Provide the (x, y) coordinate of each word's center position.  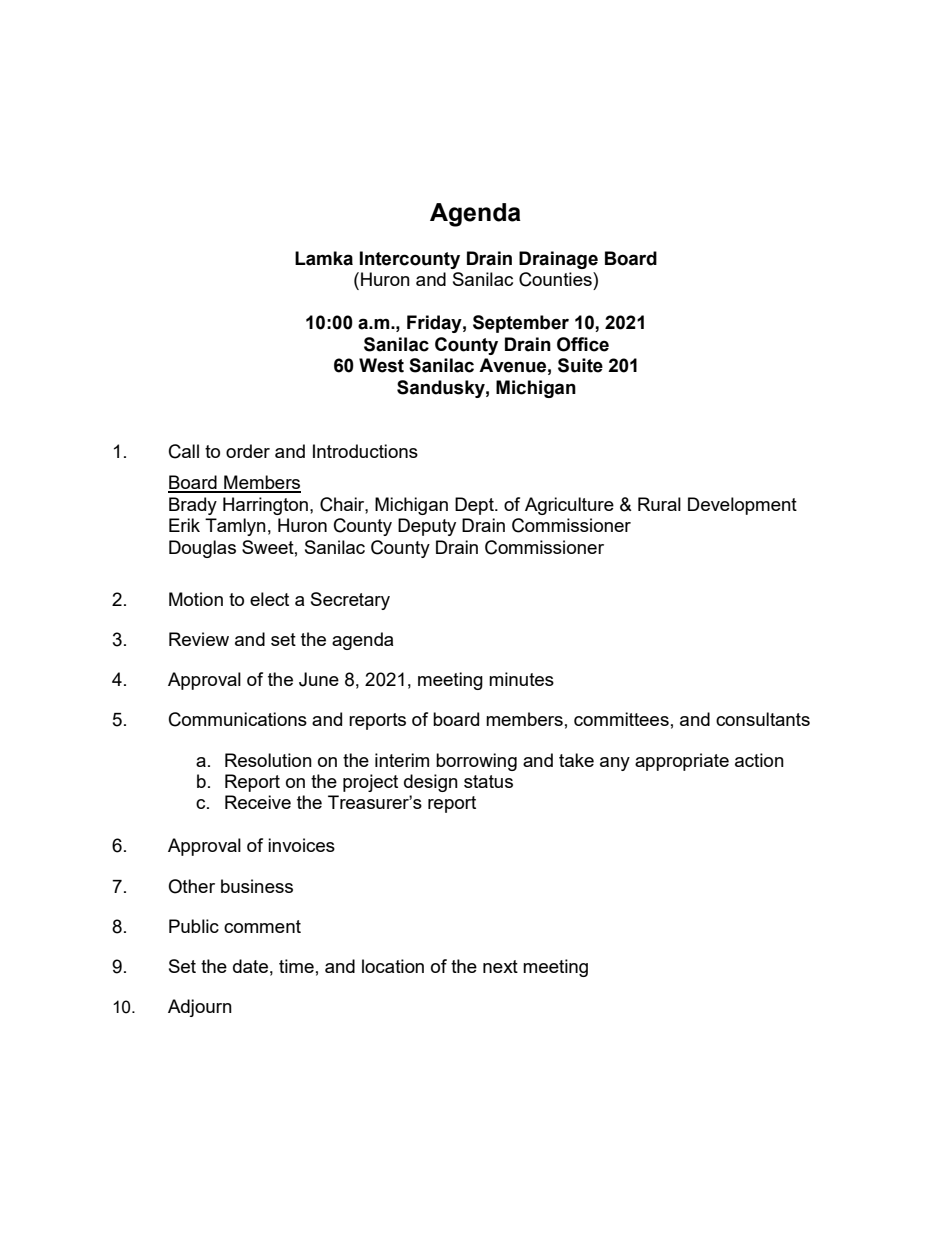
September (521, 324)
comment (262, 926)
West (381, 365)
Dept (475, 506)
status (488, 781)
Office (583, 344)
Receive (258, 802)
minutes (521, 679)
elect (269, 599)
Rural (659, 504)
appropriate (682, 762)
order (248, 451)
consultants (763, 719)
